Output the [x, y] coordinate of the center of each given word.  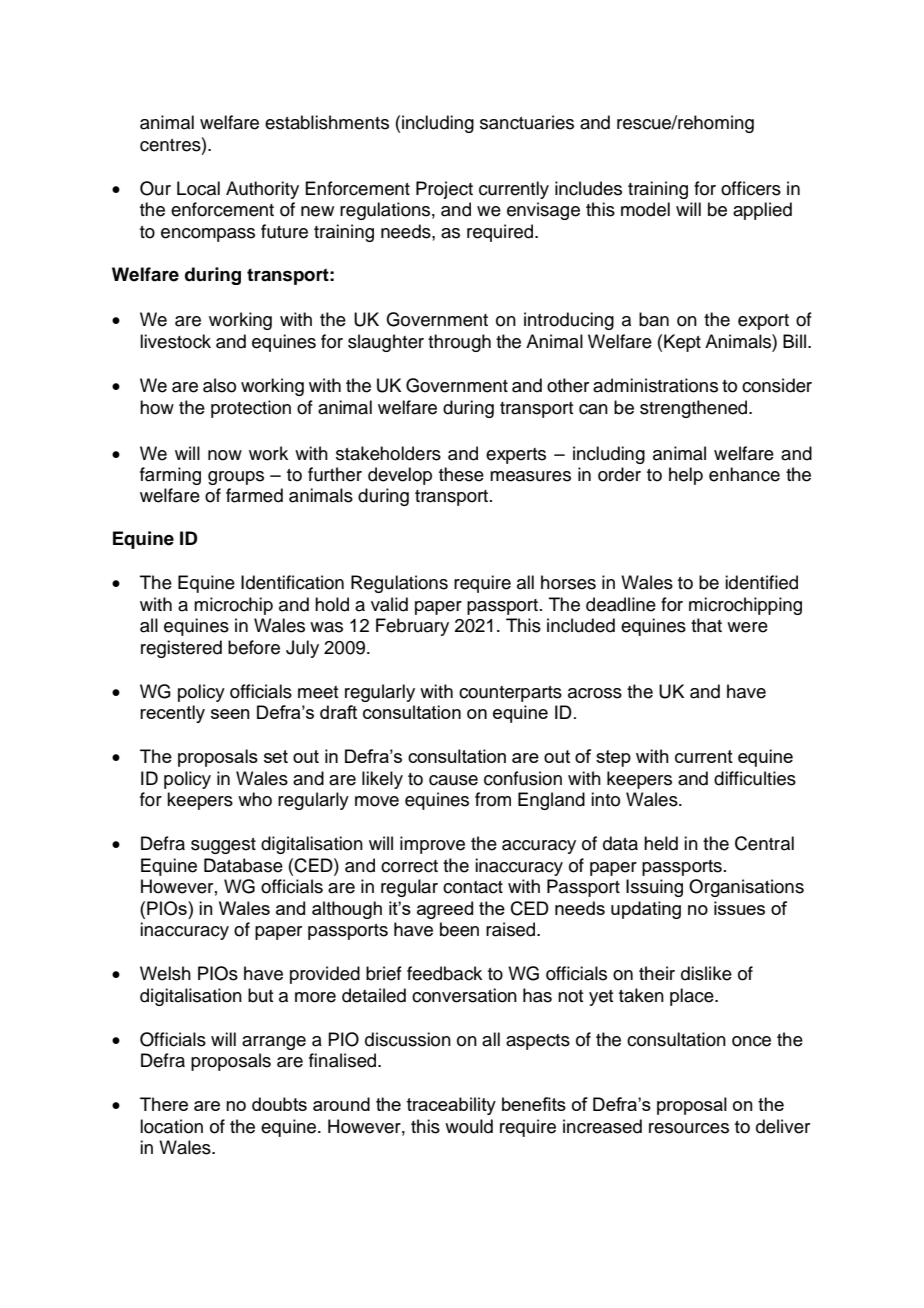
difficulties [755, 778]
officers [751, 188]
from [493, 799]
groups [236, 478]
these [461, 474]
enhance [744, 474]
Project [444, 190]
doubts [279, 1104]
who [255, 799]
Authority [262, 190]
